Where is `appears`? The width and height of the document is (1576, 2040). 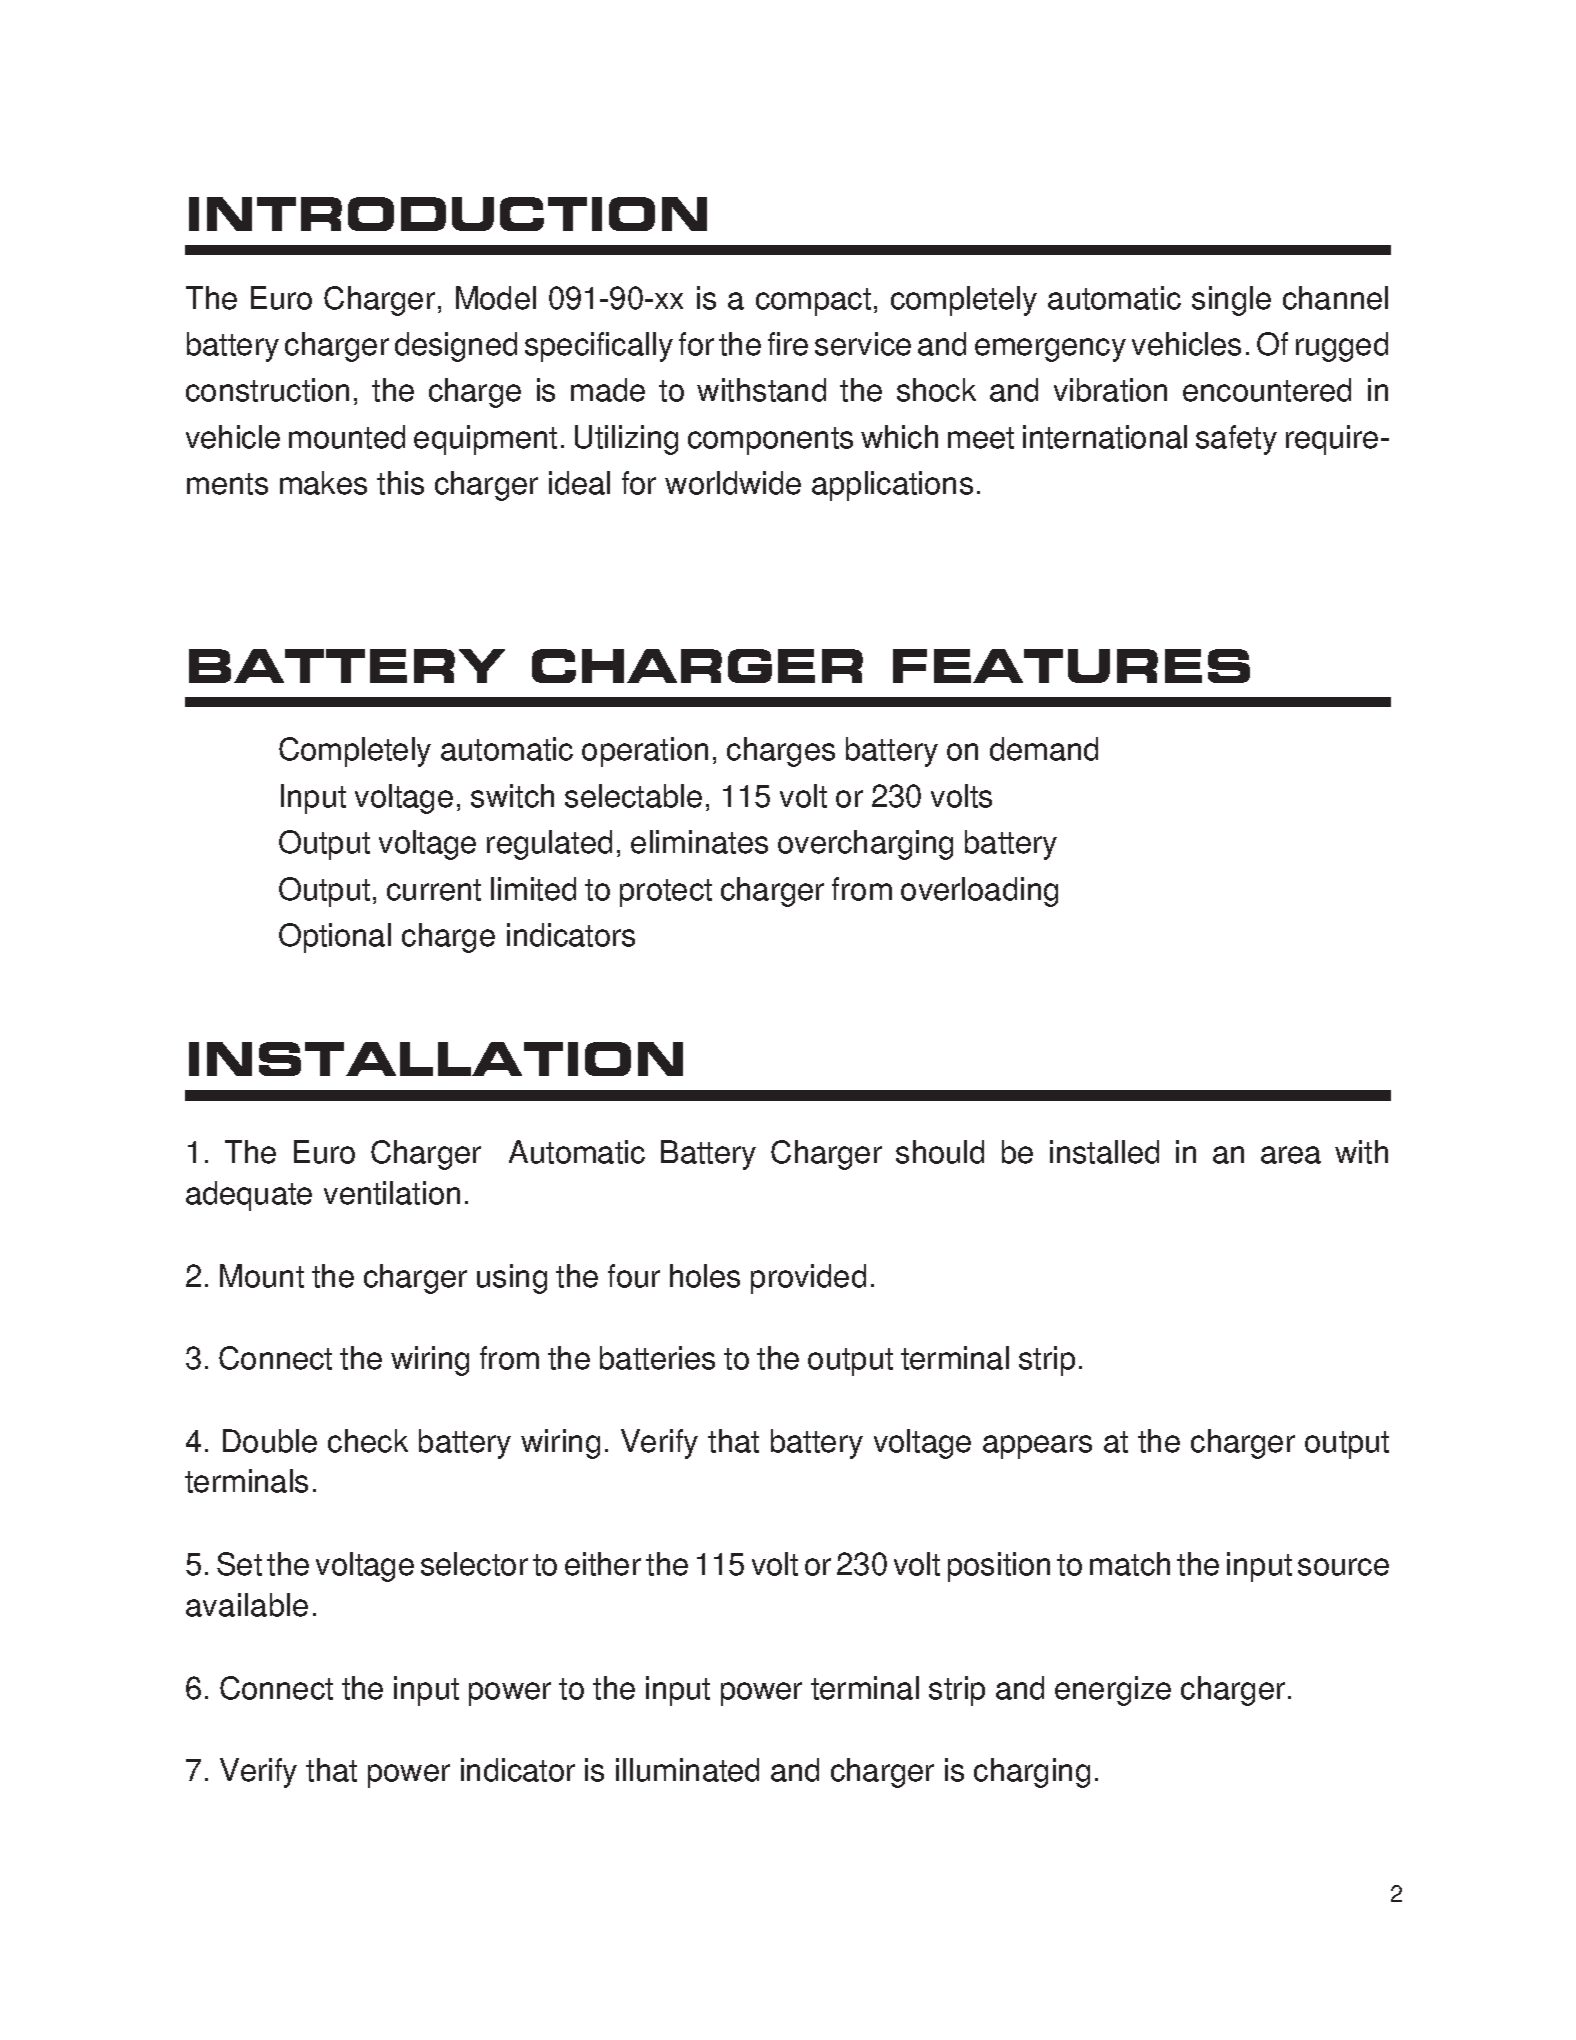 appears is located at coordinates (1037, 1447).
